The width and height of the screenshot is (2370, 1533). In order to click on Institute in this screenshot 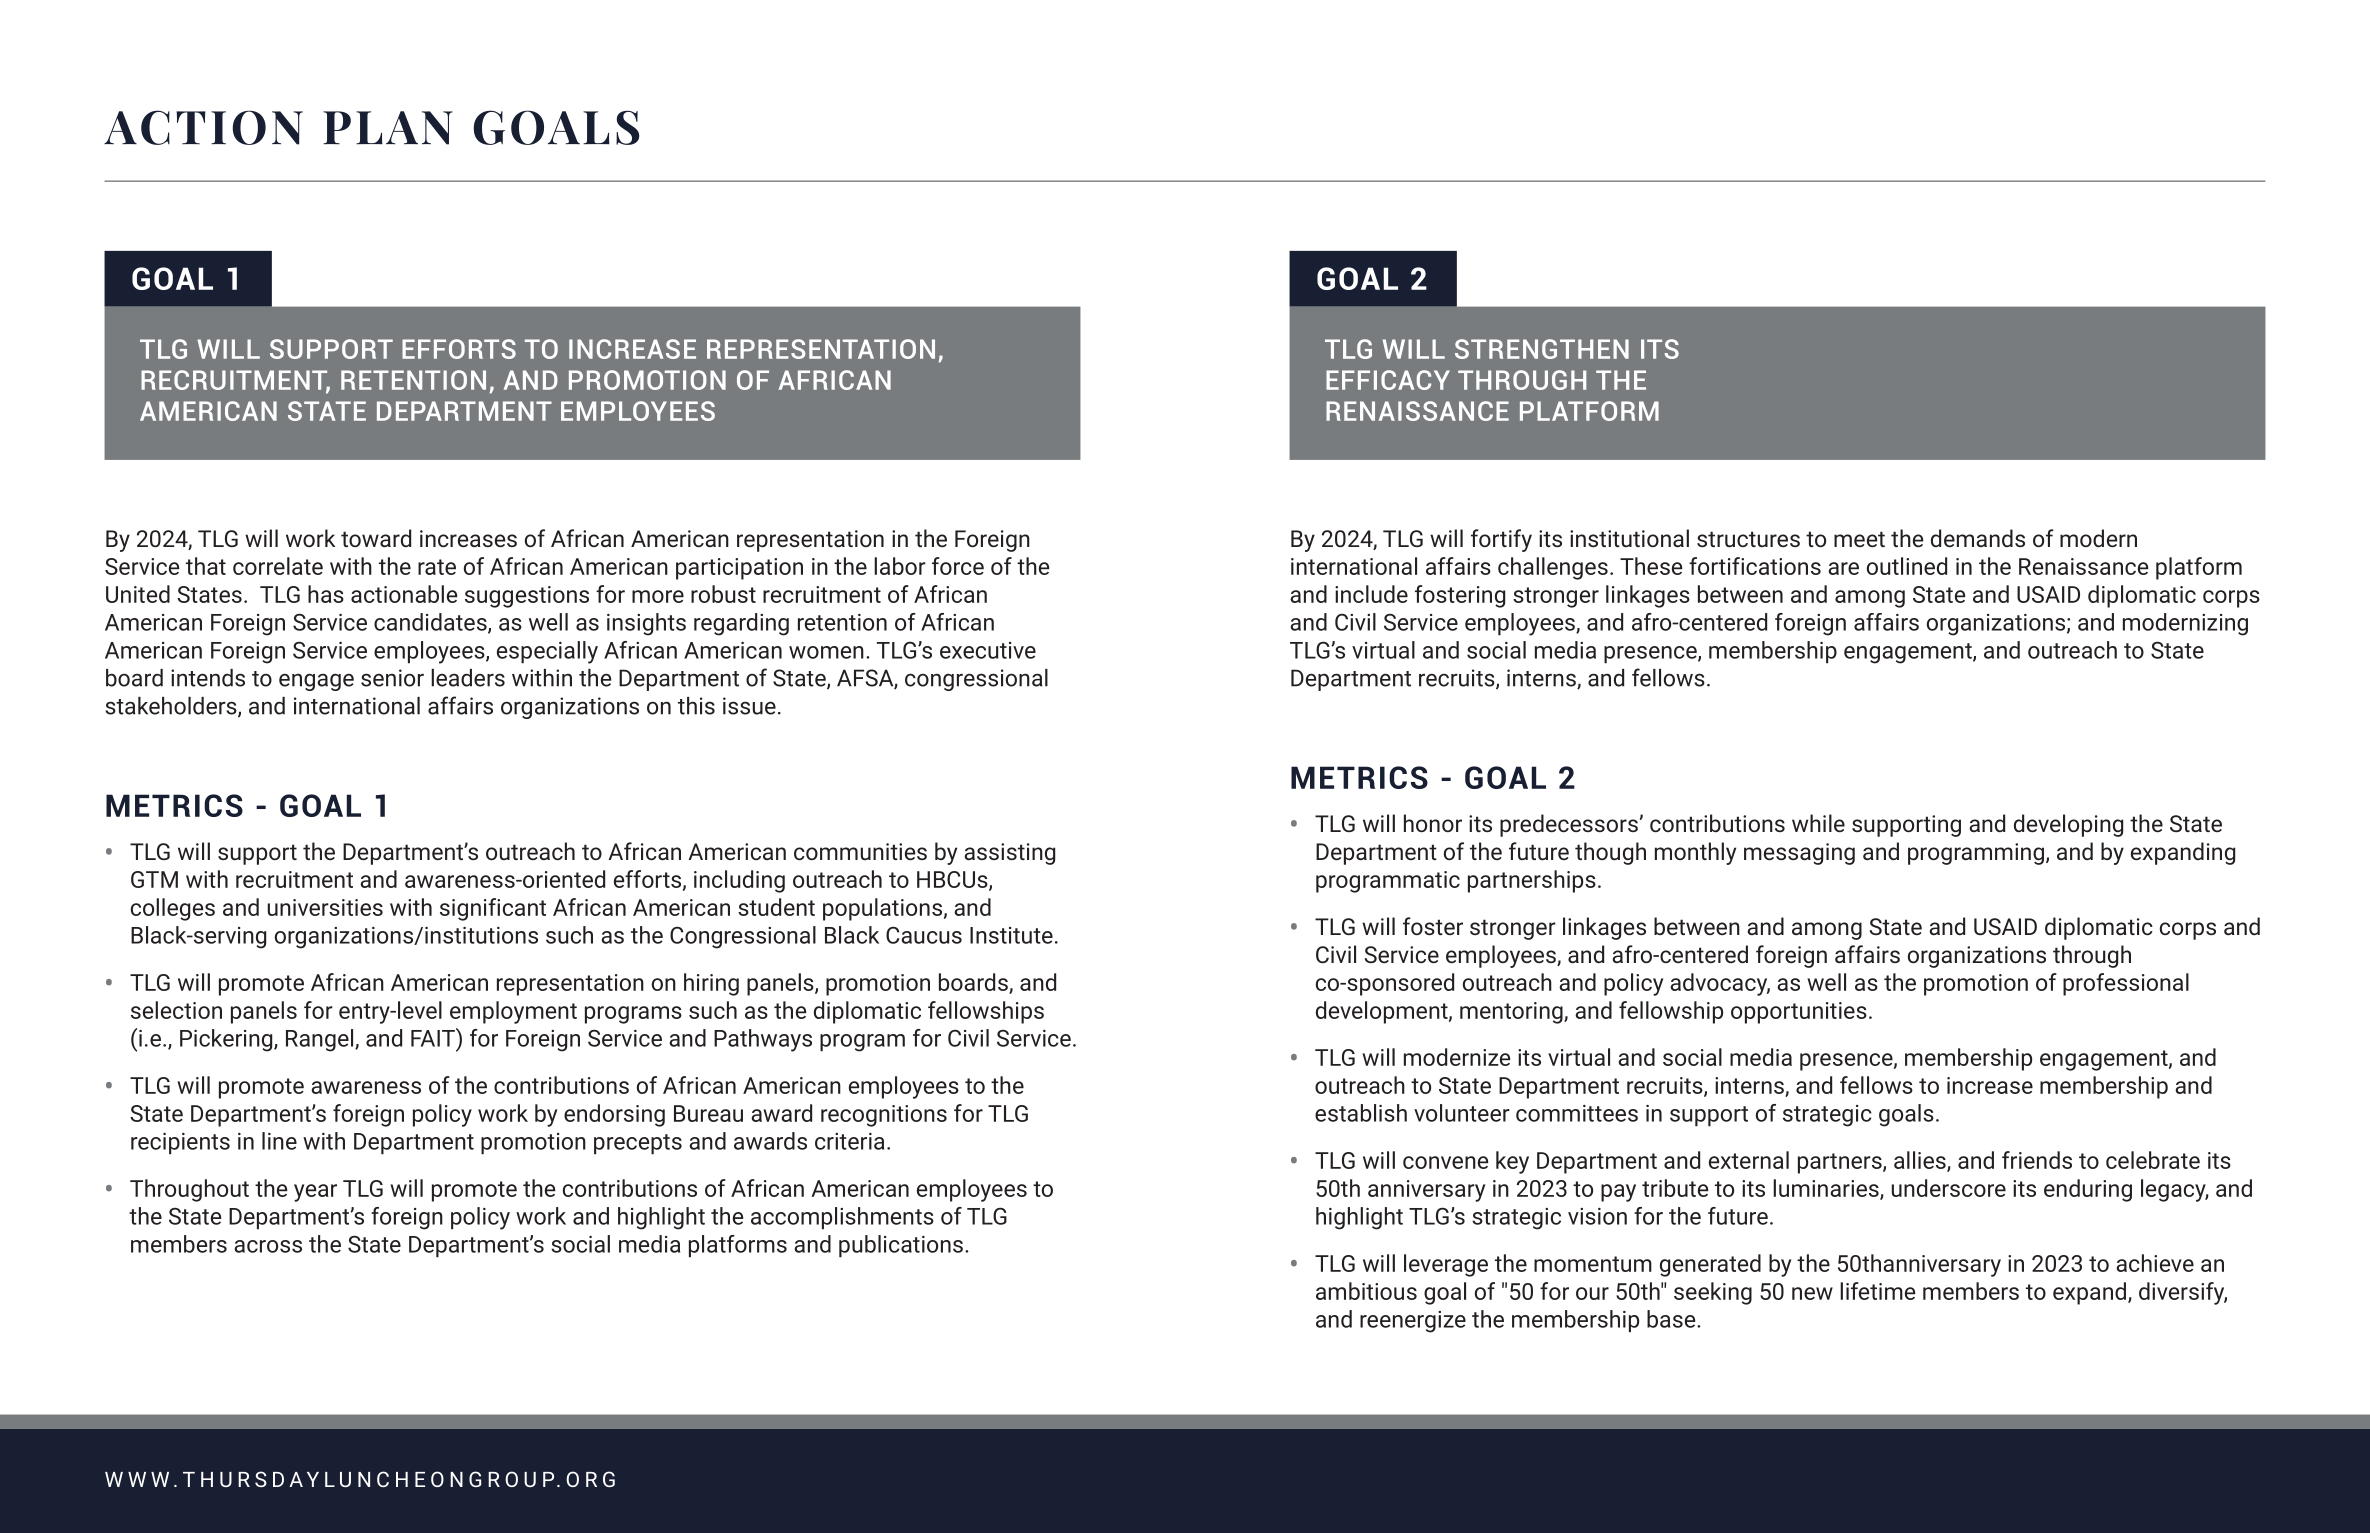, I will do `click(1011, 935)`.
